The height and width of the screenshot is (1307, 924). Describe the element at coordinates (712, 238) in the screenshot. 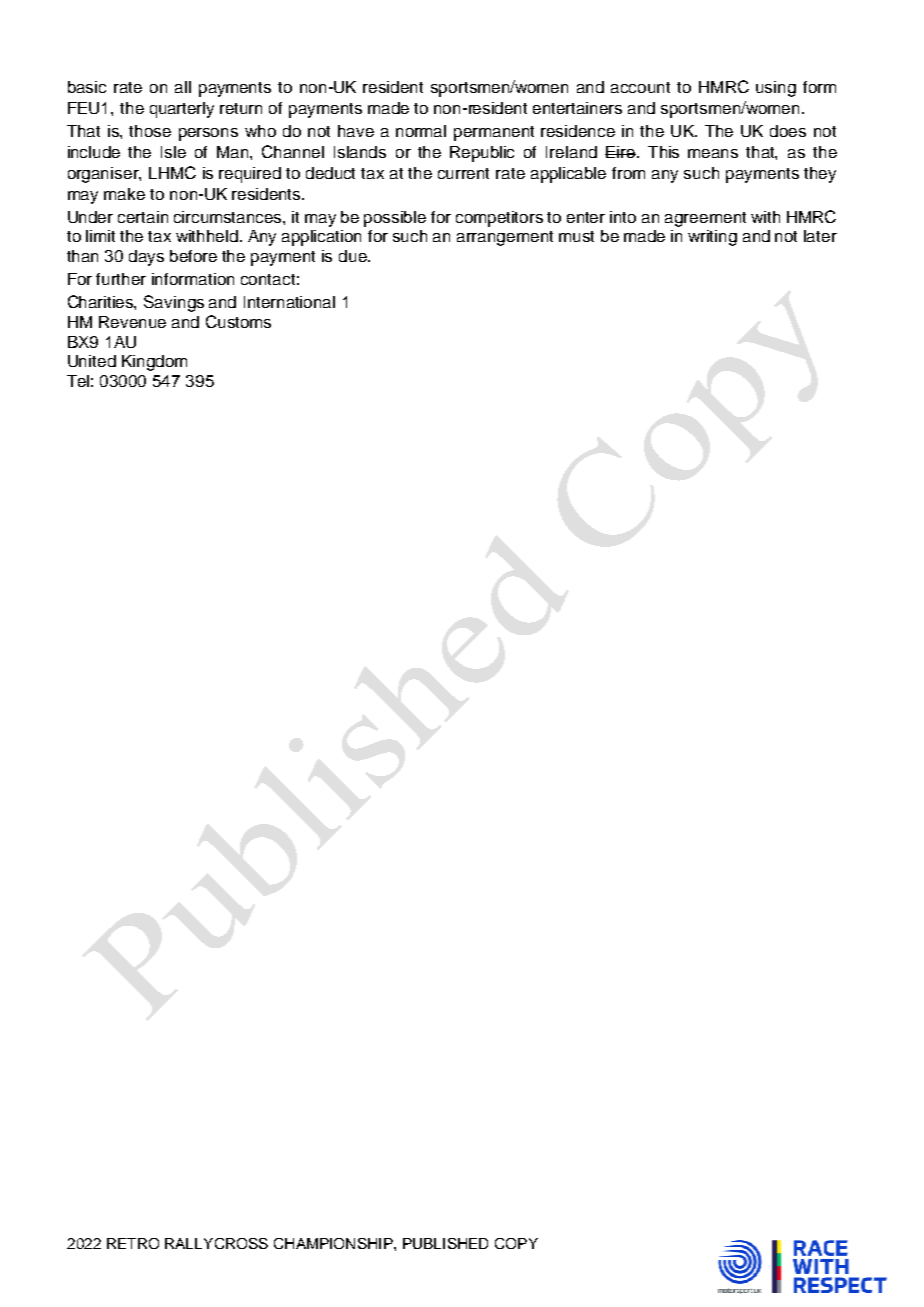

I see `writing` at that location.
